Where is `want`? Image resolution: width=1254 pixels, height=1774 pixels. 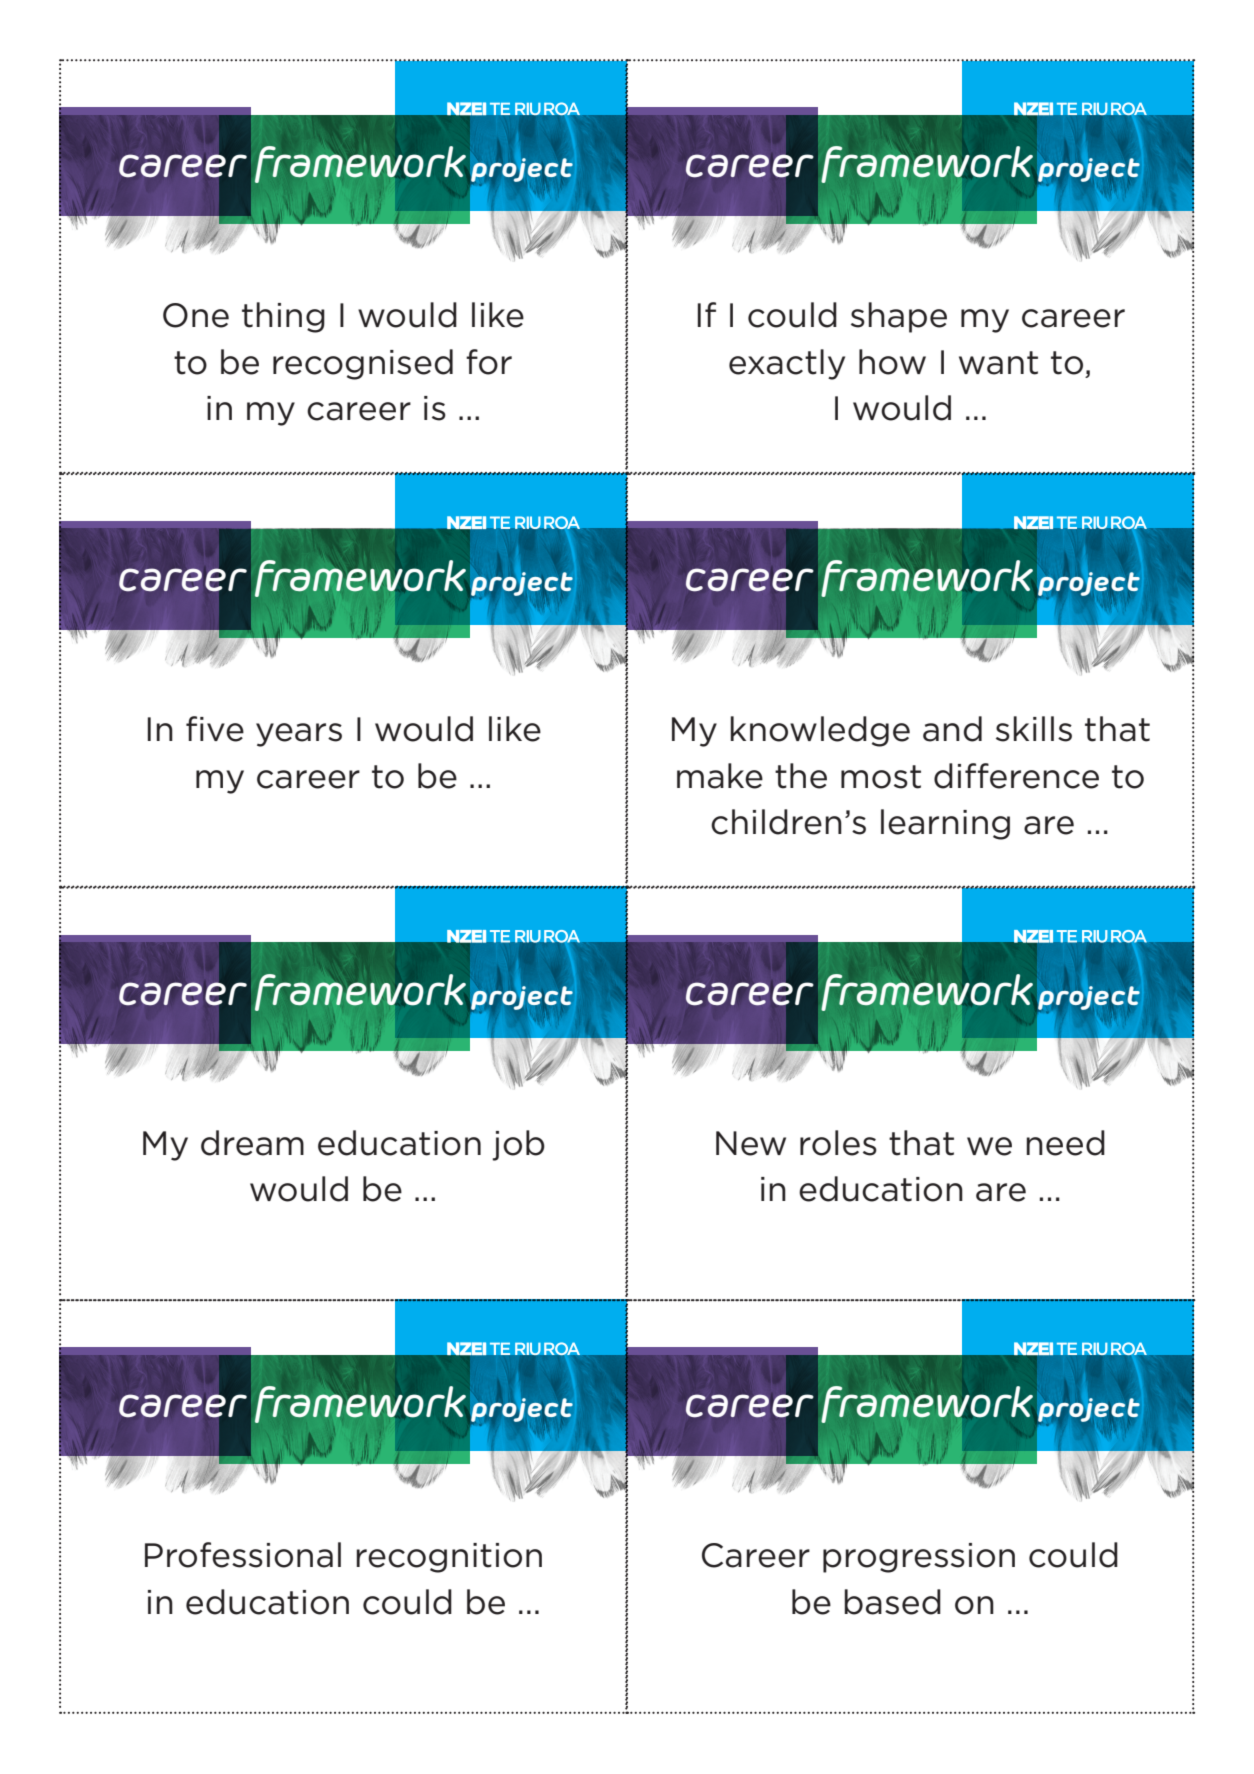 want is located at coordinates (998, 363).
